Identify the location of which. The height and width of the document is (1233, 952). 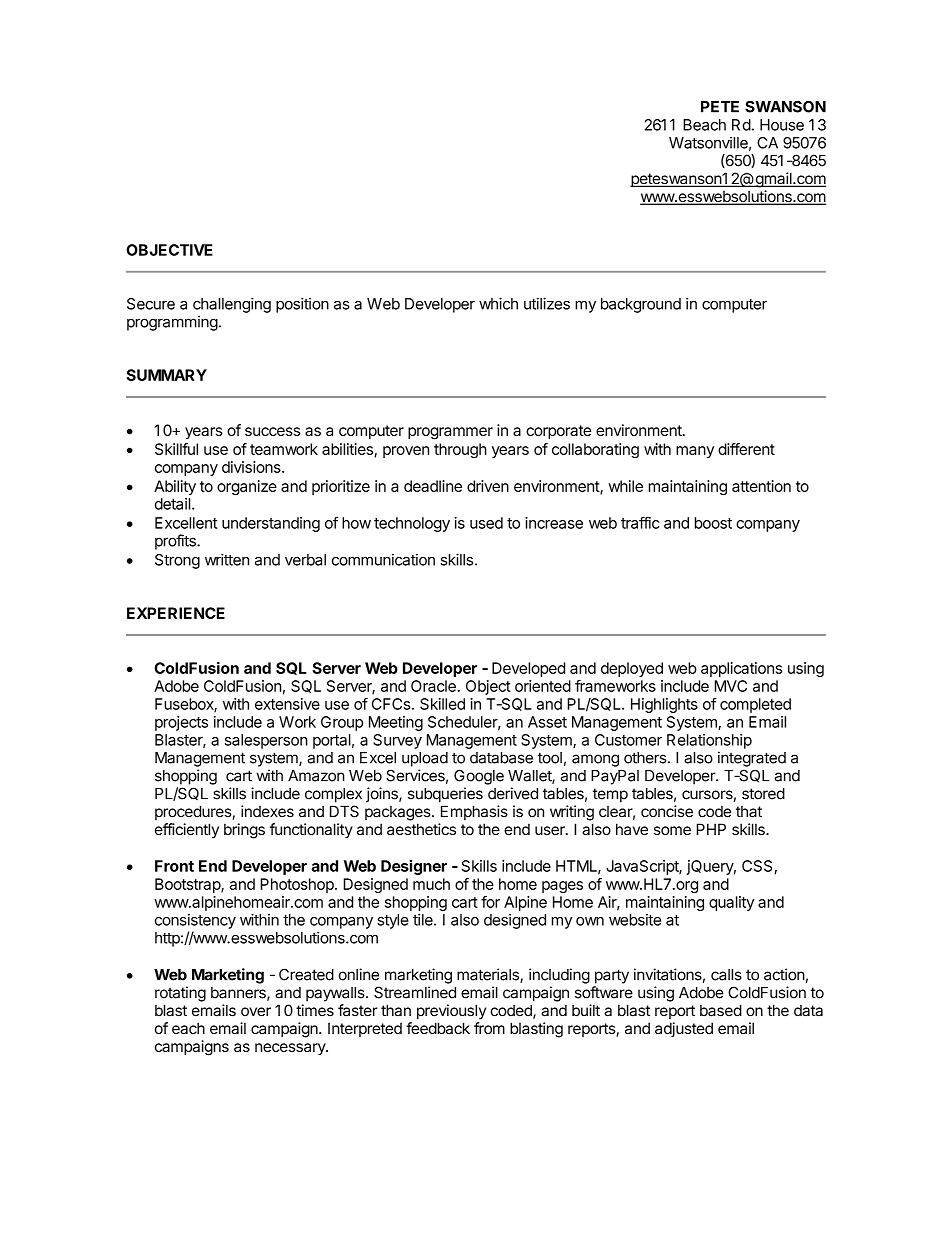
(498, 303).
